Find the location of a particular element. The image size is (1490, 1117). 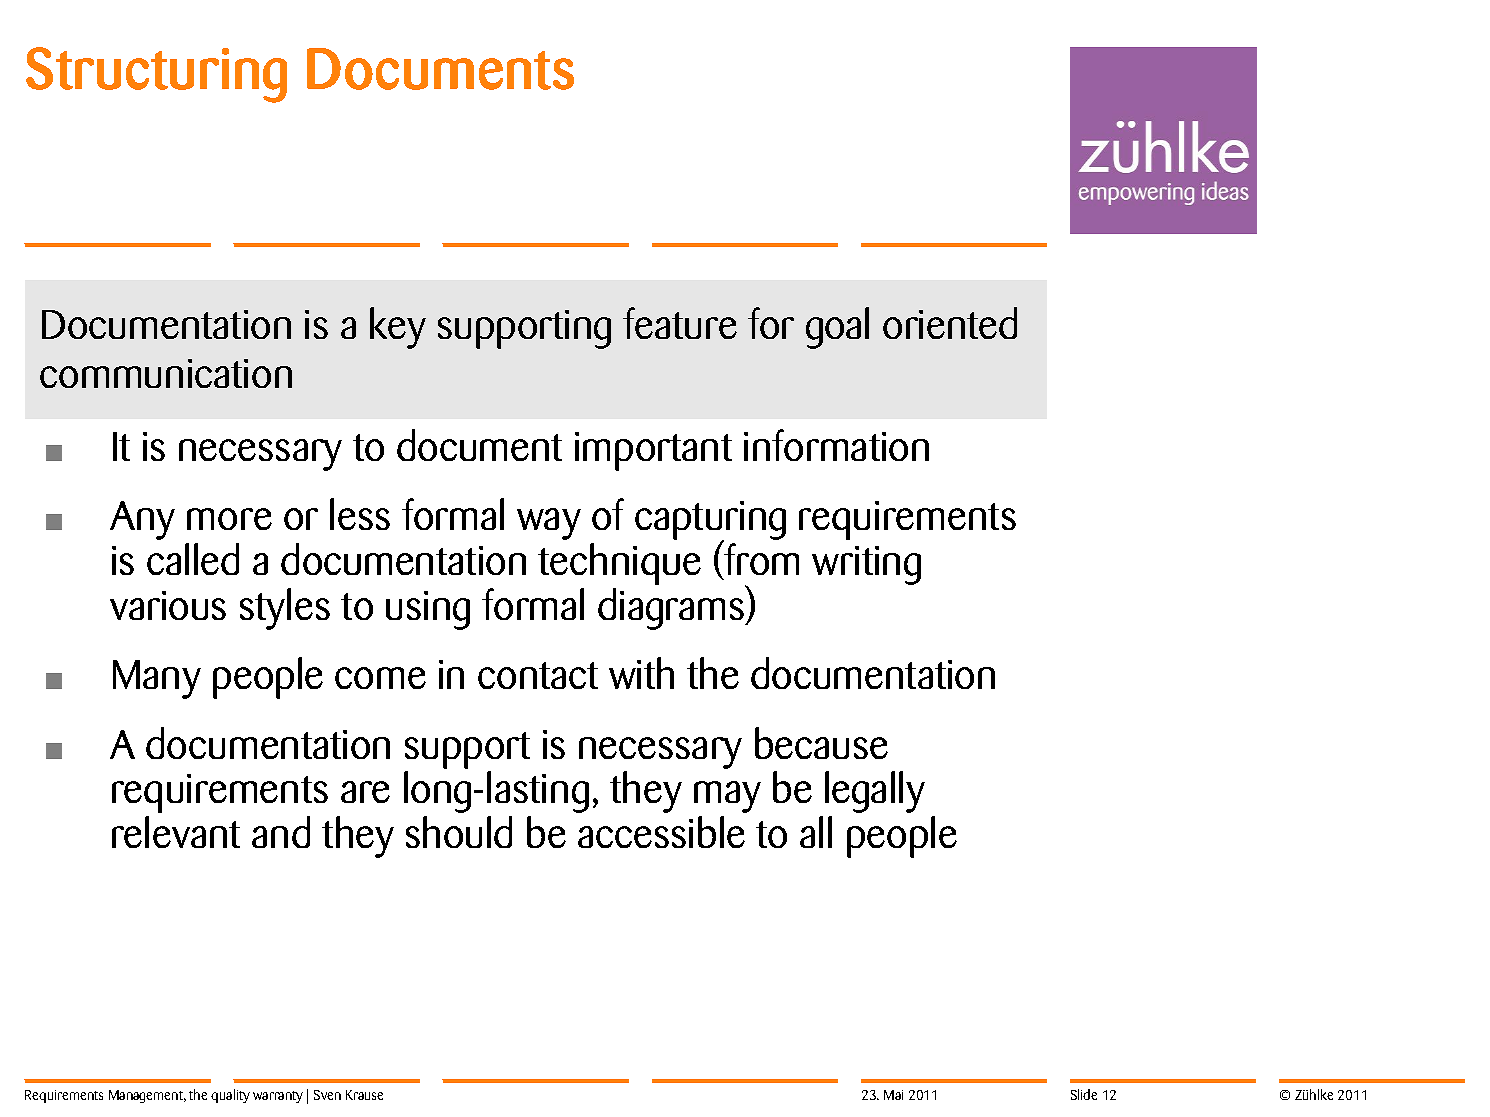

legally is located at coordinates (875, 792).
